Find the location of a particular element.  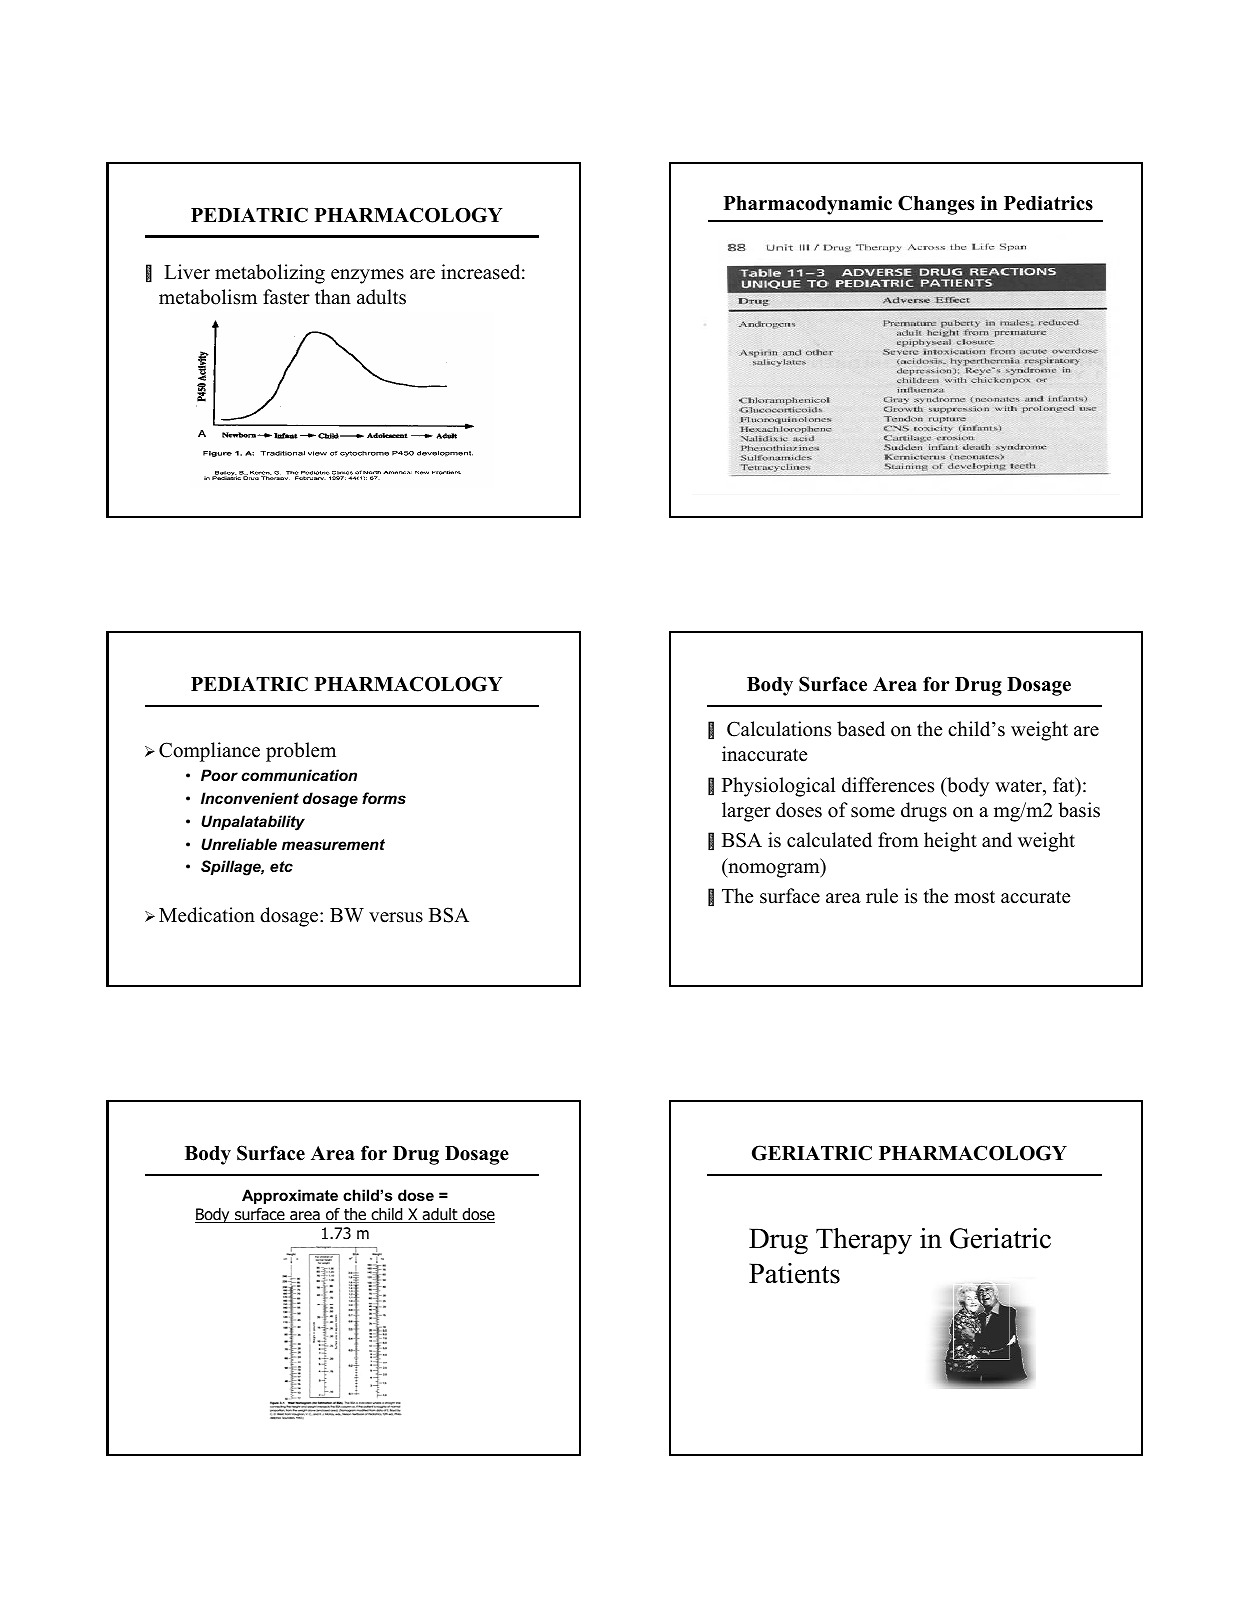

differences is located at coordinates (888, 785).
